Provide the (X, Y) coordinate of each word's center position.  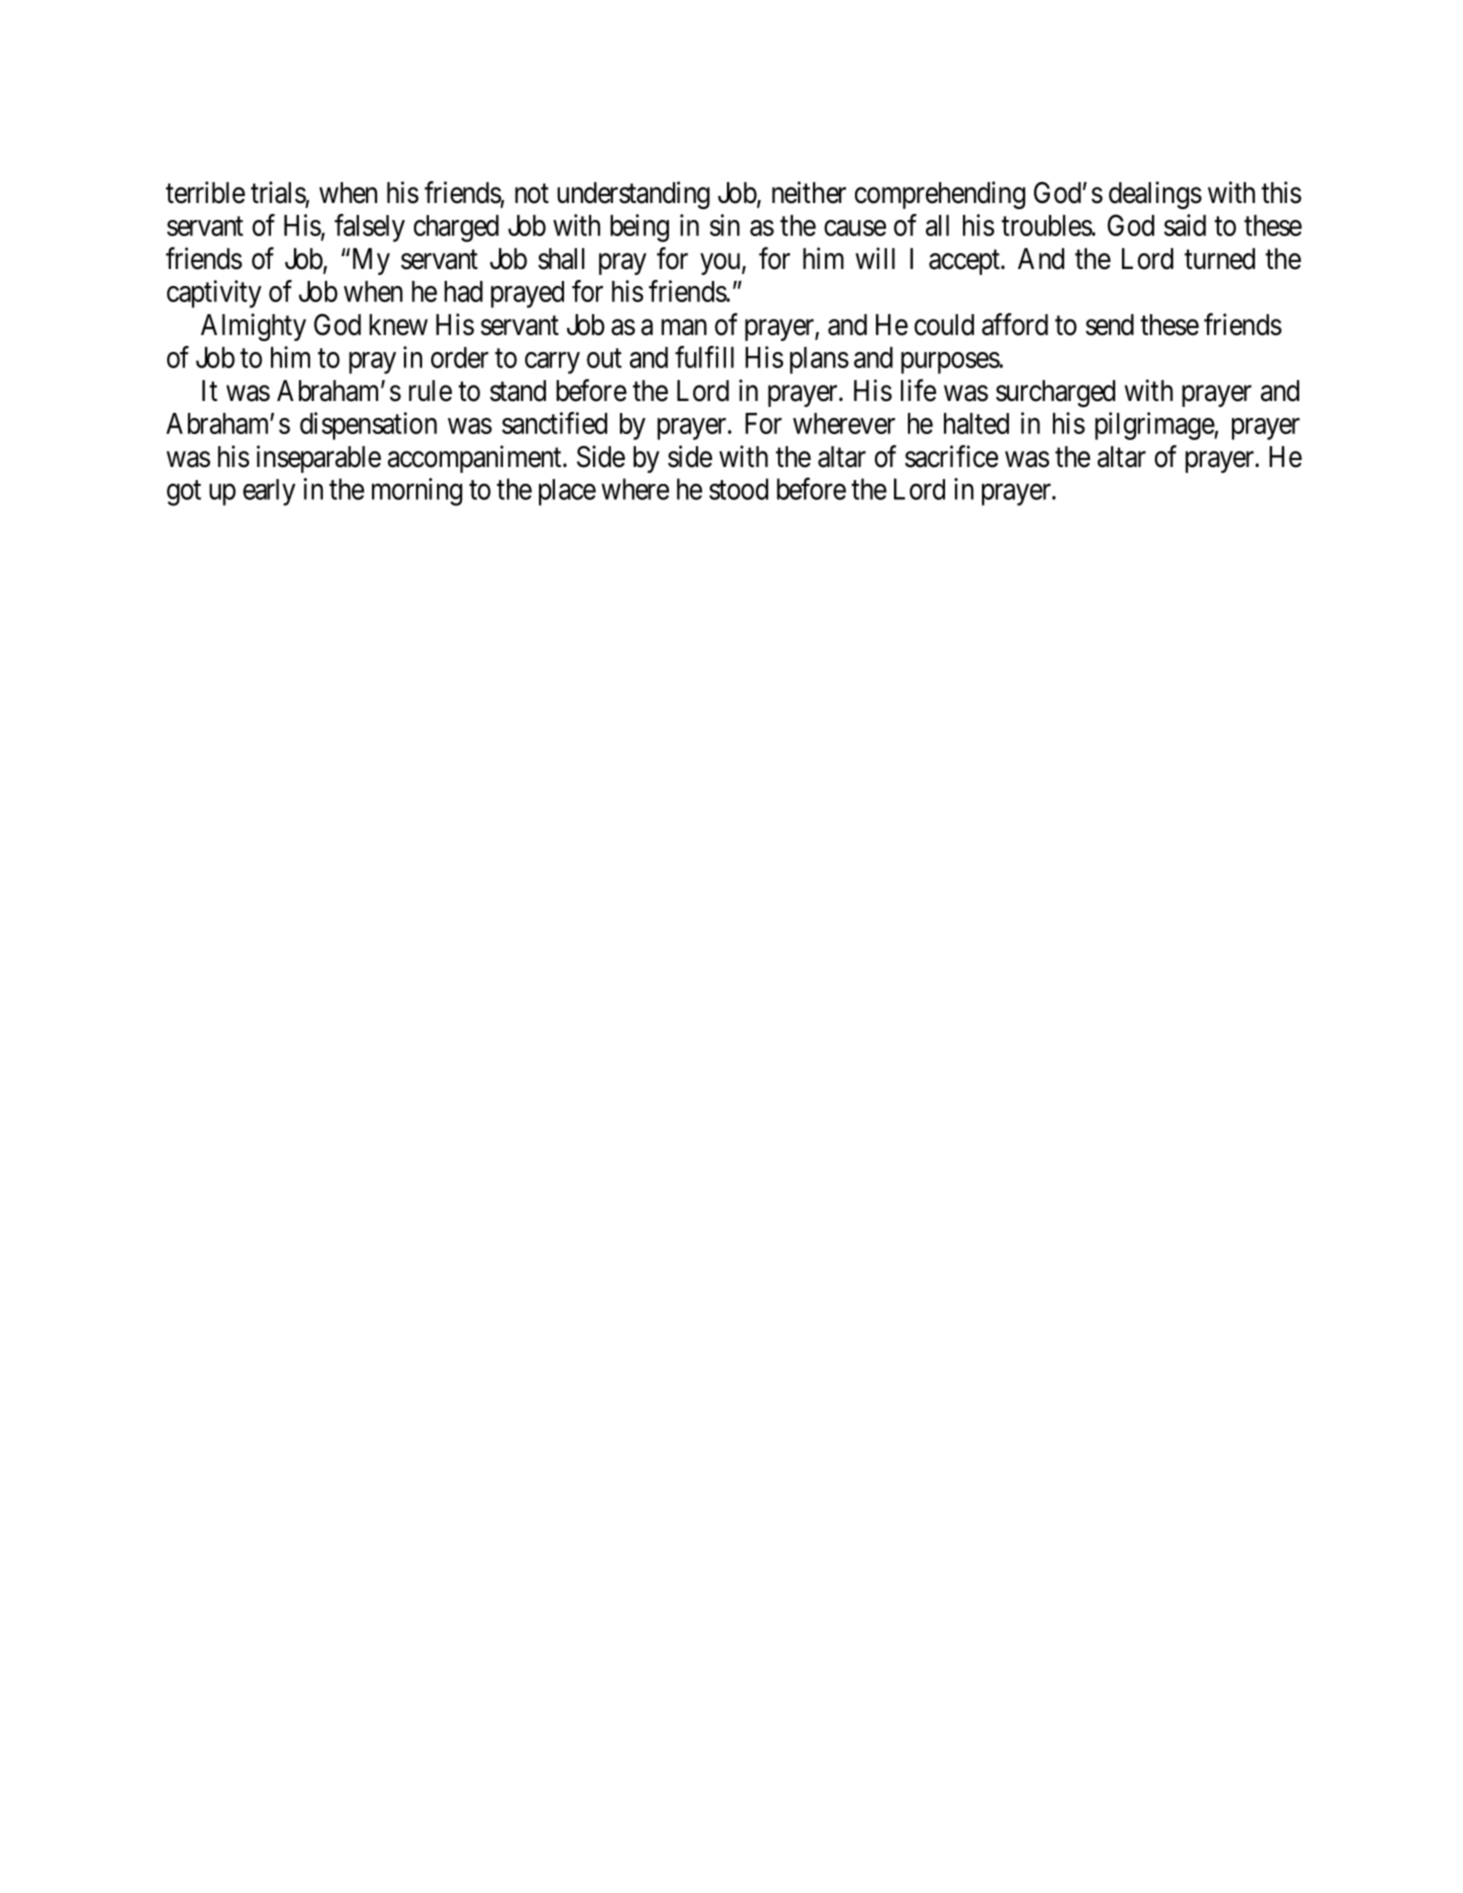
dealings (1155, 195)
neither (809, 192)
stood (738, 489)
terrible (205, 192)
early (269, 492)
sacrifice (951, 456)
